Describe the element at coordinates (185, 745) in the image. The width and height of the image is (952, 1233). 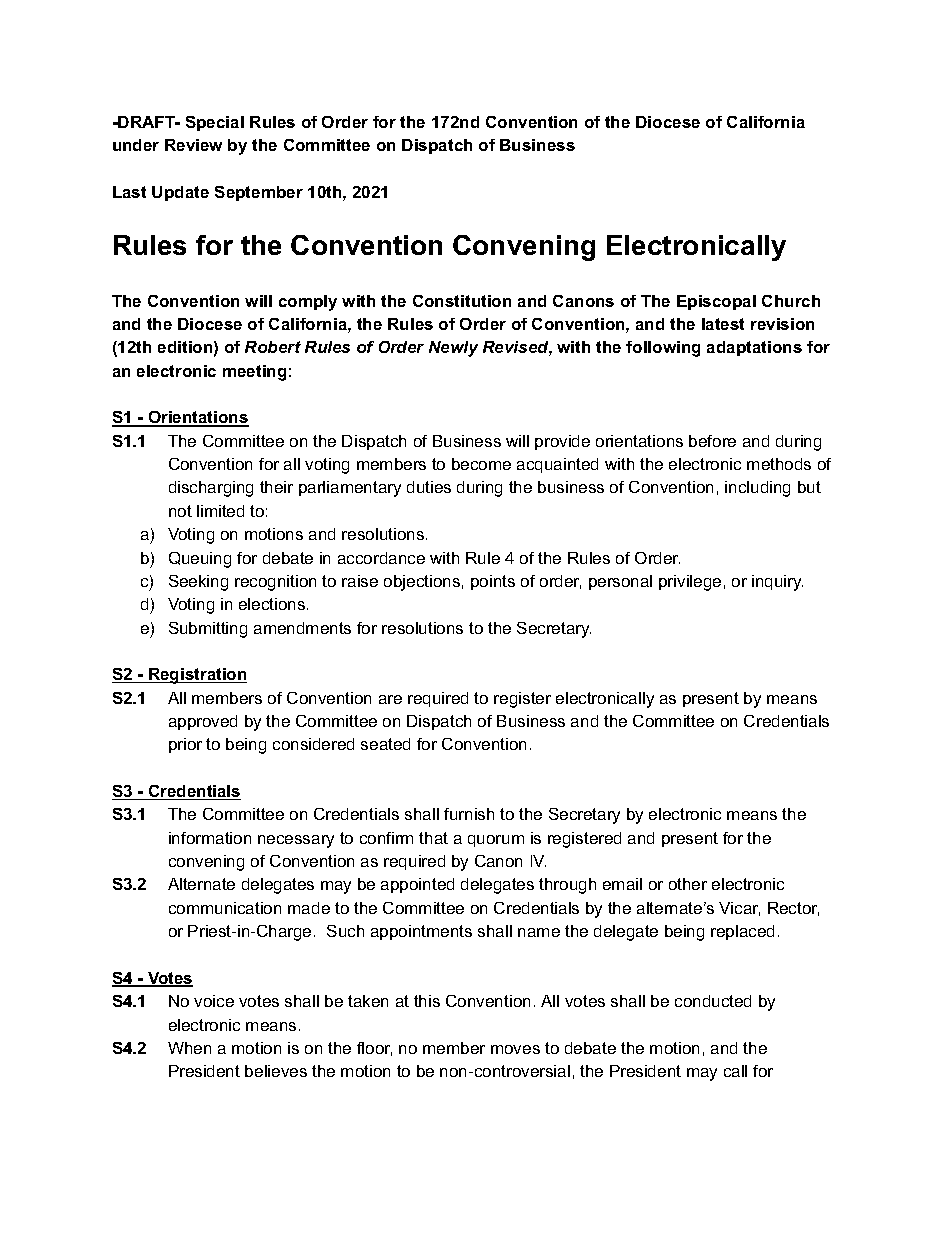
I see `prior` at that location.
